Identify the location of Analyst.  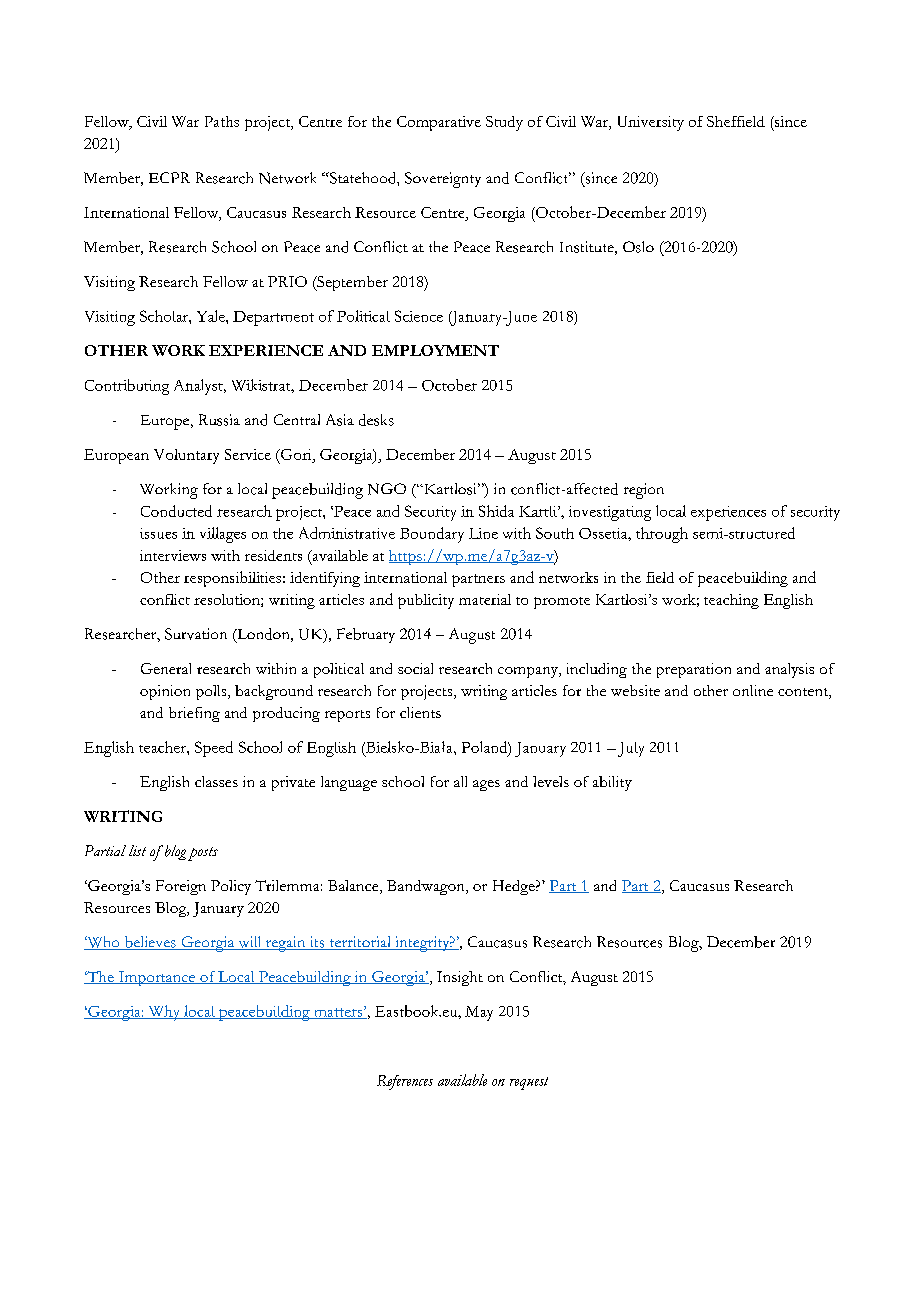
(199, 387).
